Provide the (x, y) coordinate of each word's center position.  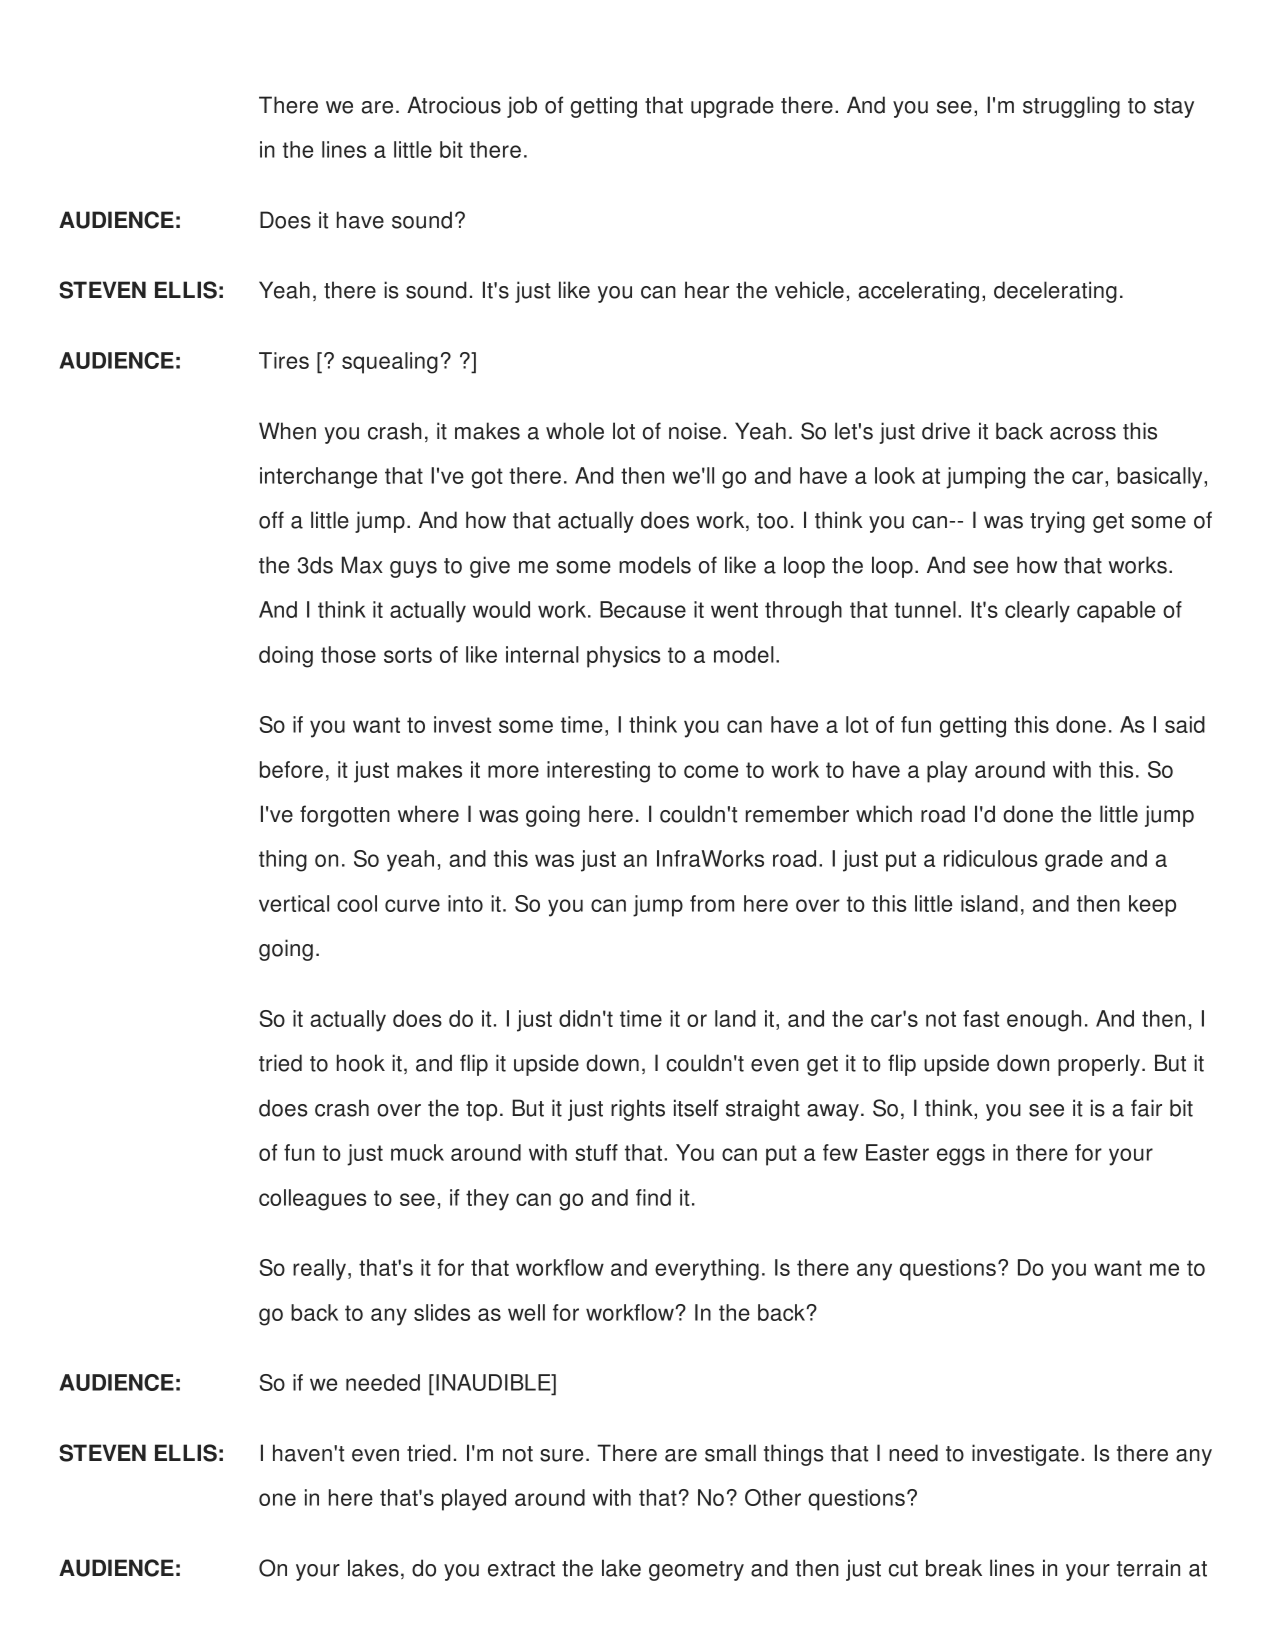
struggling (1071, 107)
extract (521, 1569)
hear (707, 290)
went (734, 610)
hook (361, 1063)
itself (696, 1108)
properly (1100, 1065)
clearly (1037, 612)
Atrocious (454, 105)
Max (362, 565)
